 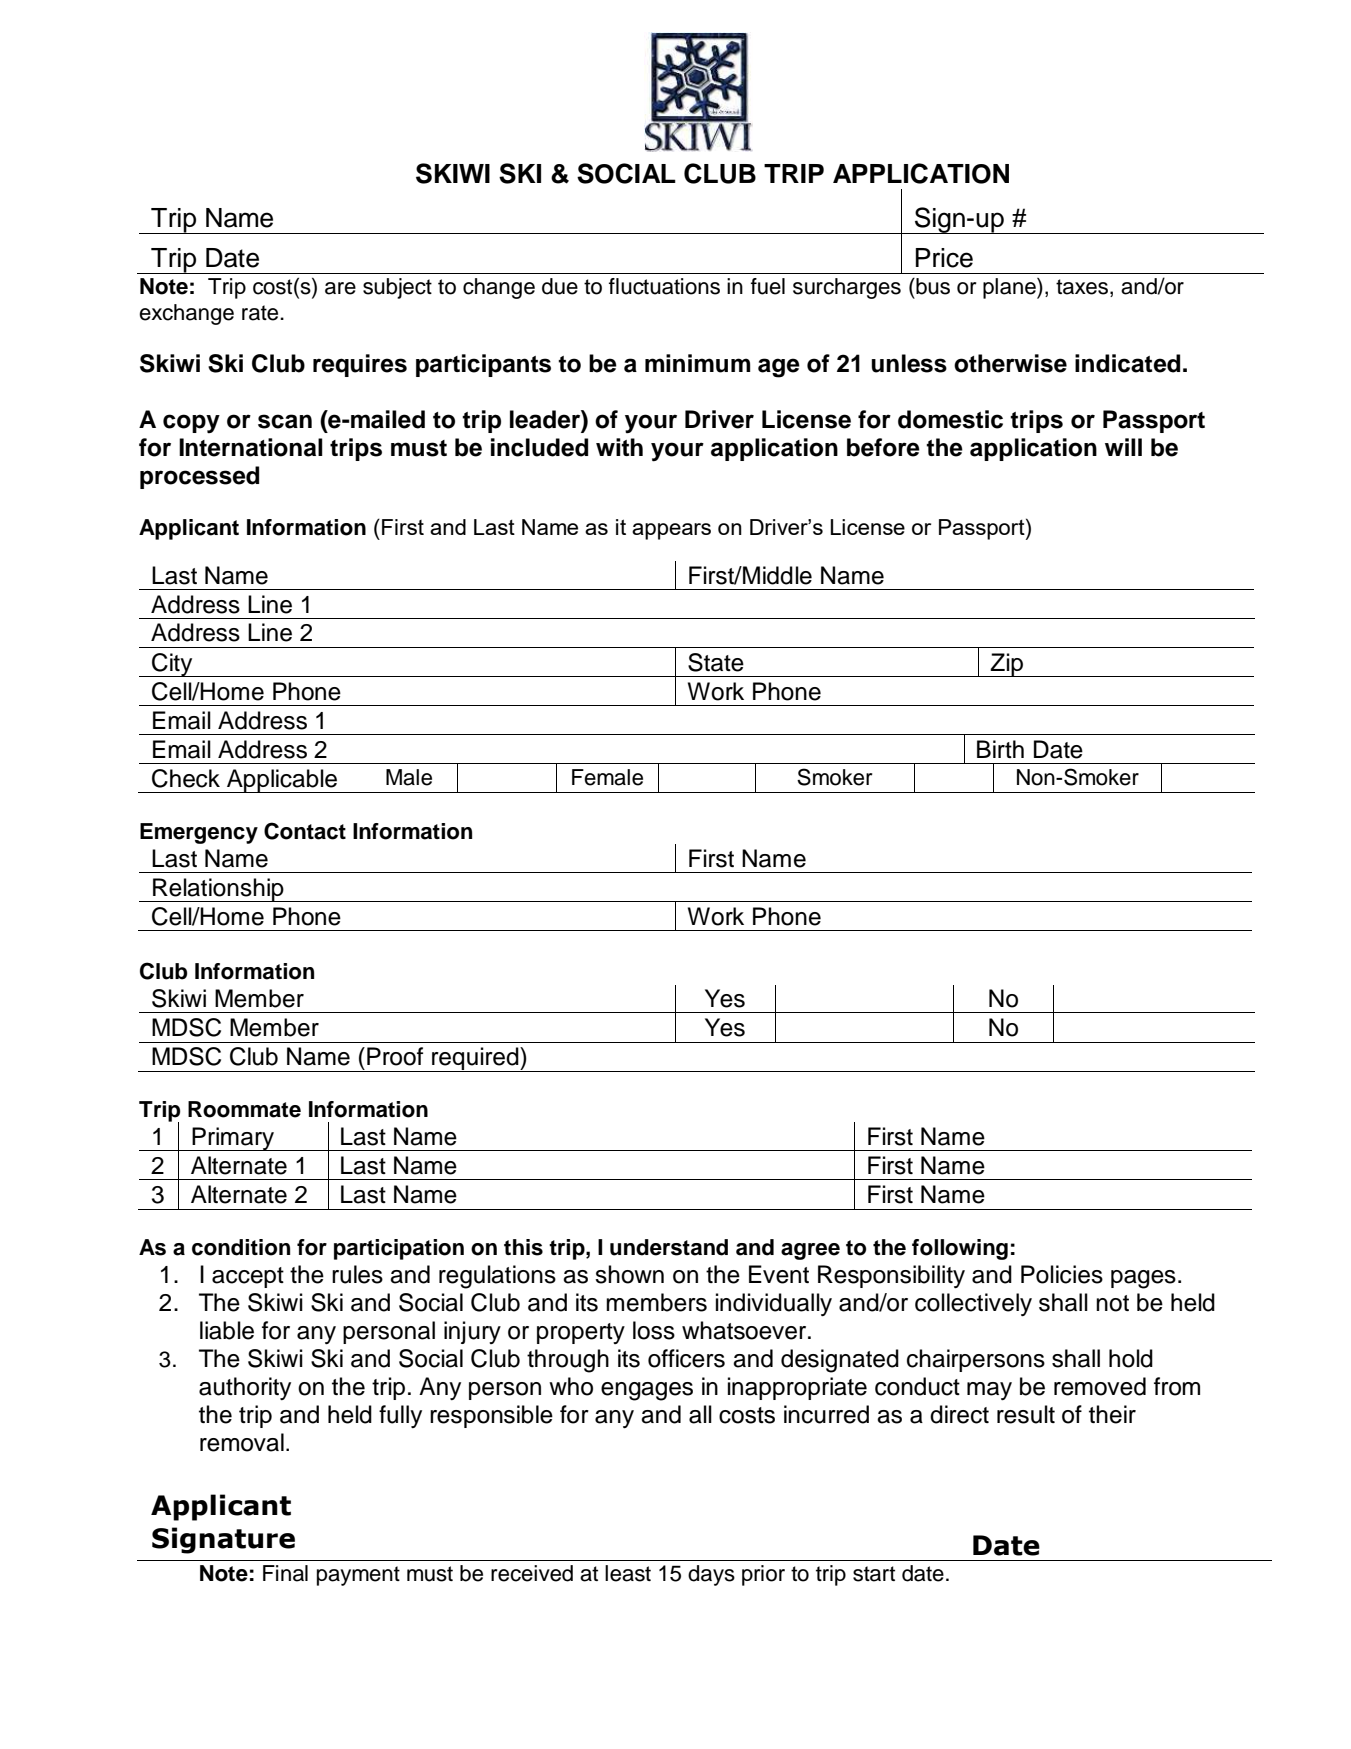 What do you see at coordinates (1026, 1414) in the document?
I see `result` at bounding box center [1026, 1414].
